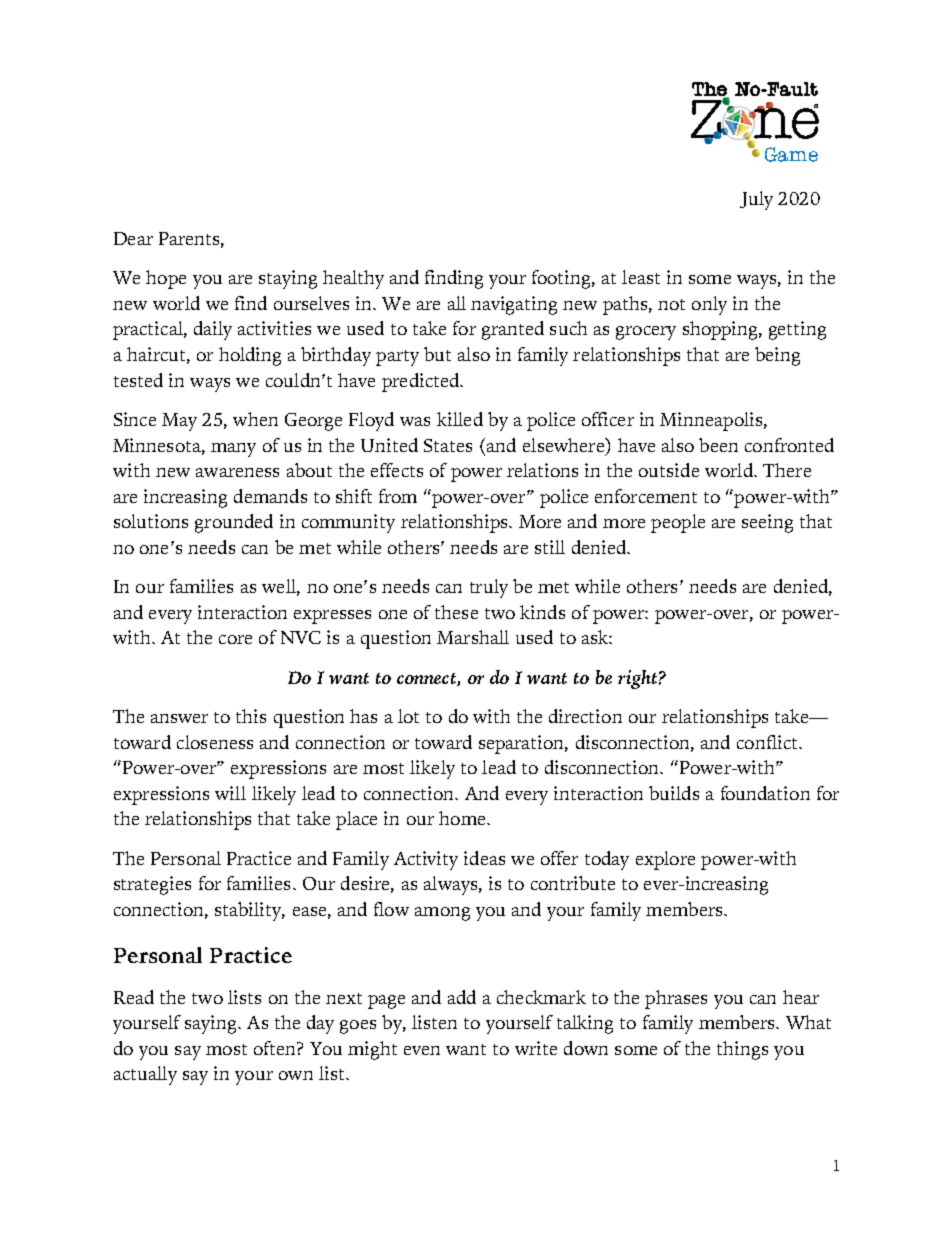  I want to click on Dear, so click(133, 238).
